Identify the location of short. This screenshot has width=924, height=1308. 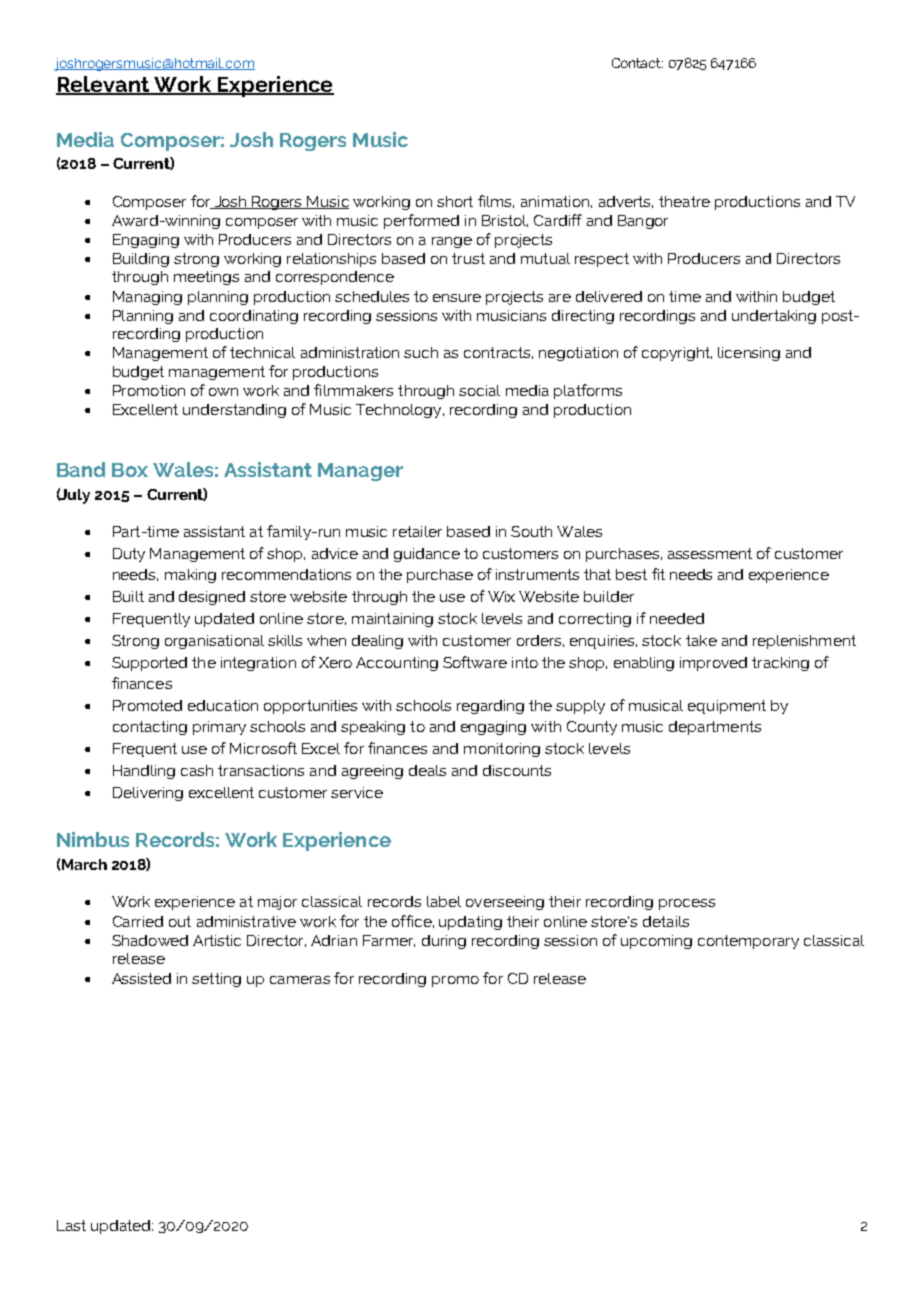
(455, 201).
